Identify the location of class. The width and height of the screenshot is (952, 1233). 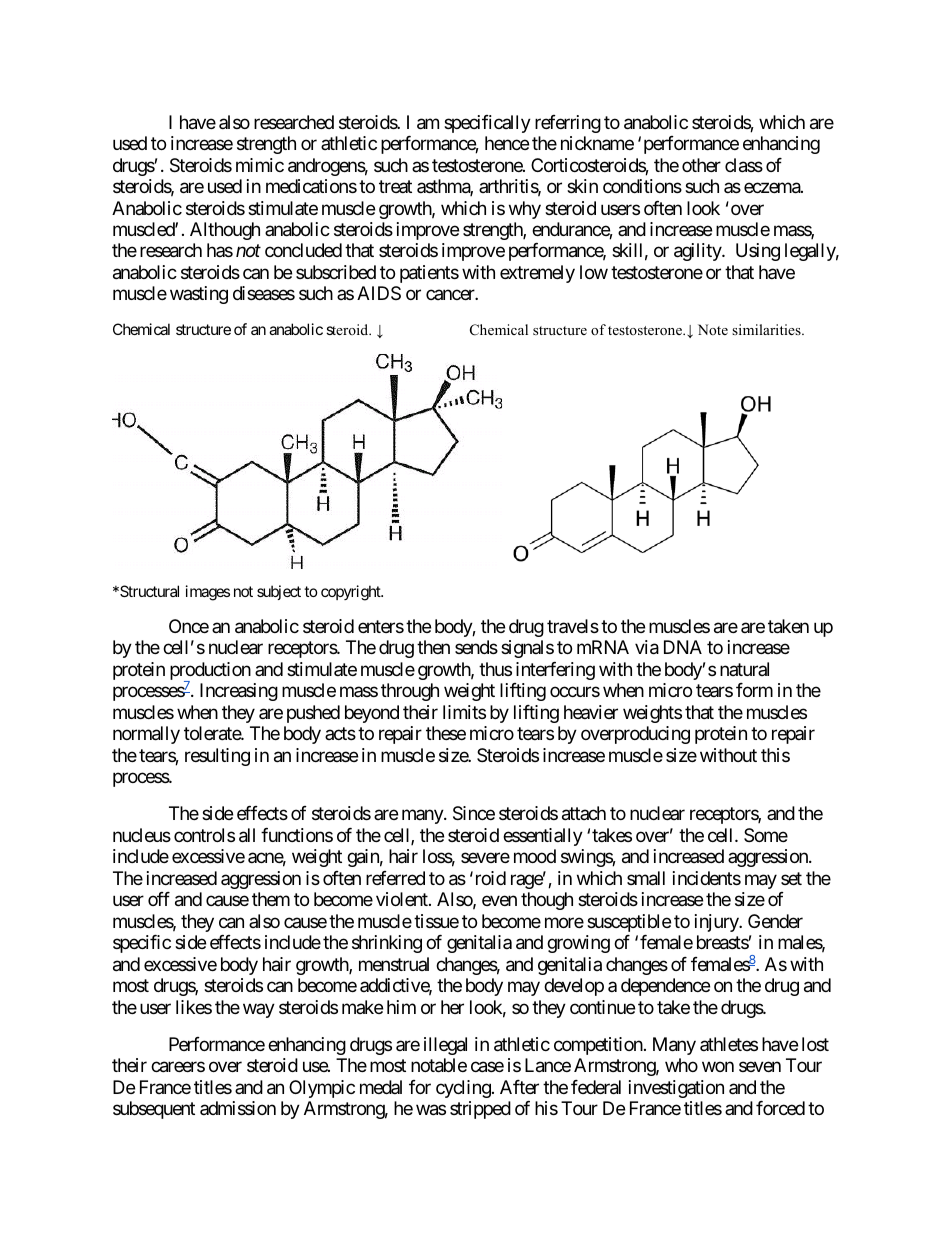
(744, 165).
